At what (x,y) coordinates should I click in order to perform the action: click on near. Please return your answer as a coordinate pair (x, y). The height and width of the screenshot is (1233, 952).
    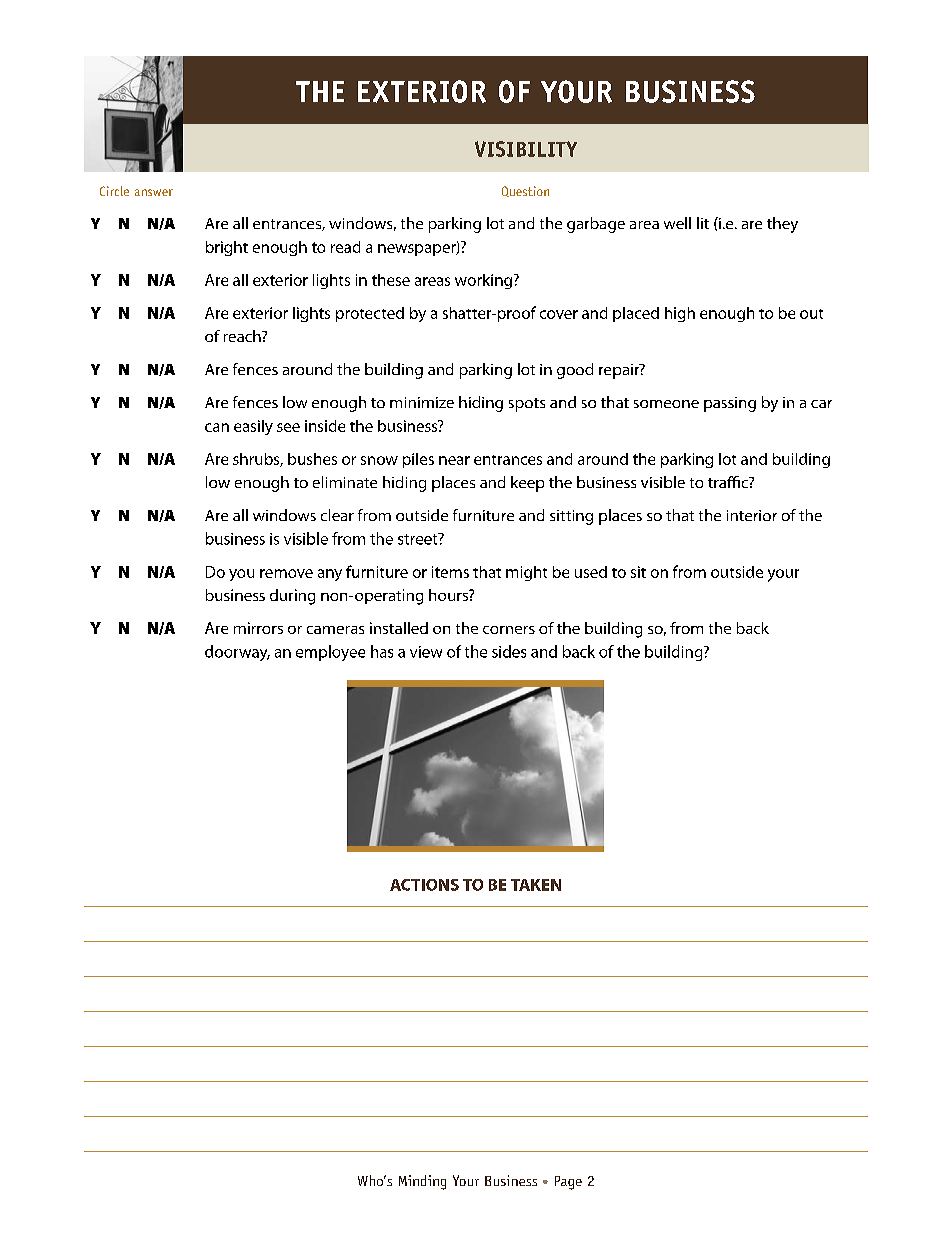
    Looking at the image, I should click on (454, 460).
